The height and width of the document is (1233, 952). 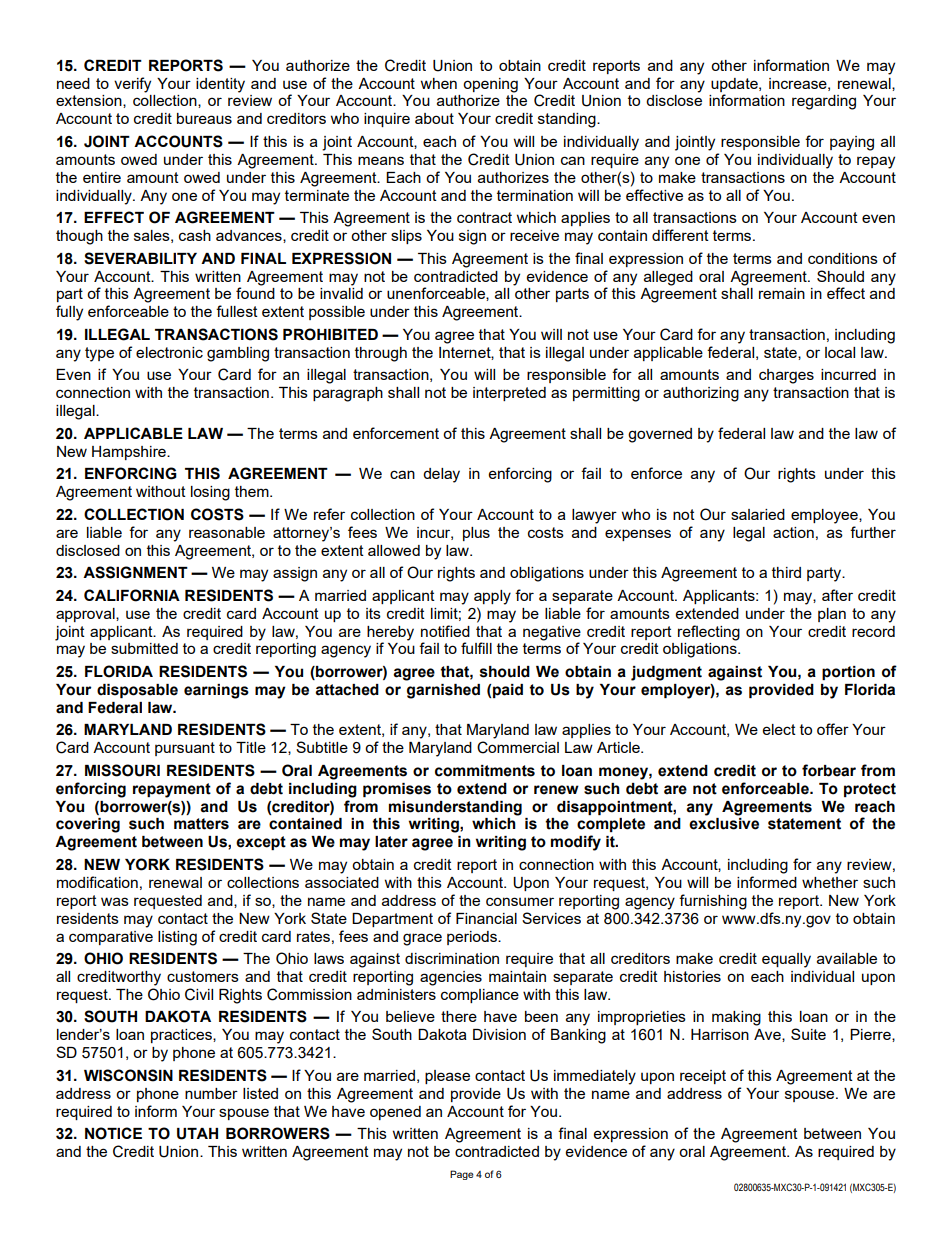 What do you see at coordinates (144, 648) in the document?
I see `submitted` at bounding box center [144, 648].
